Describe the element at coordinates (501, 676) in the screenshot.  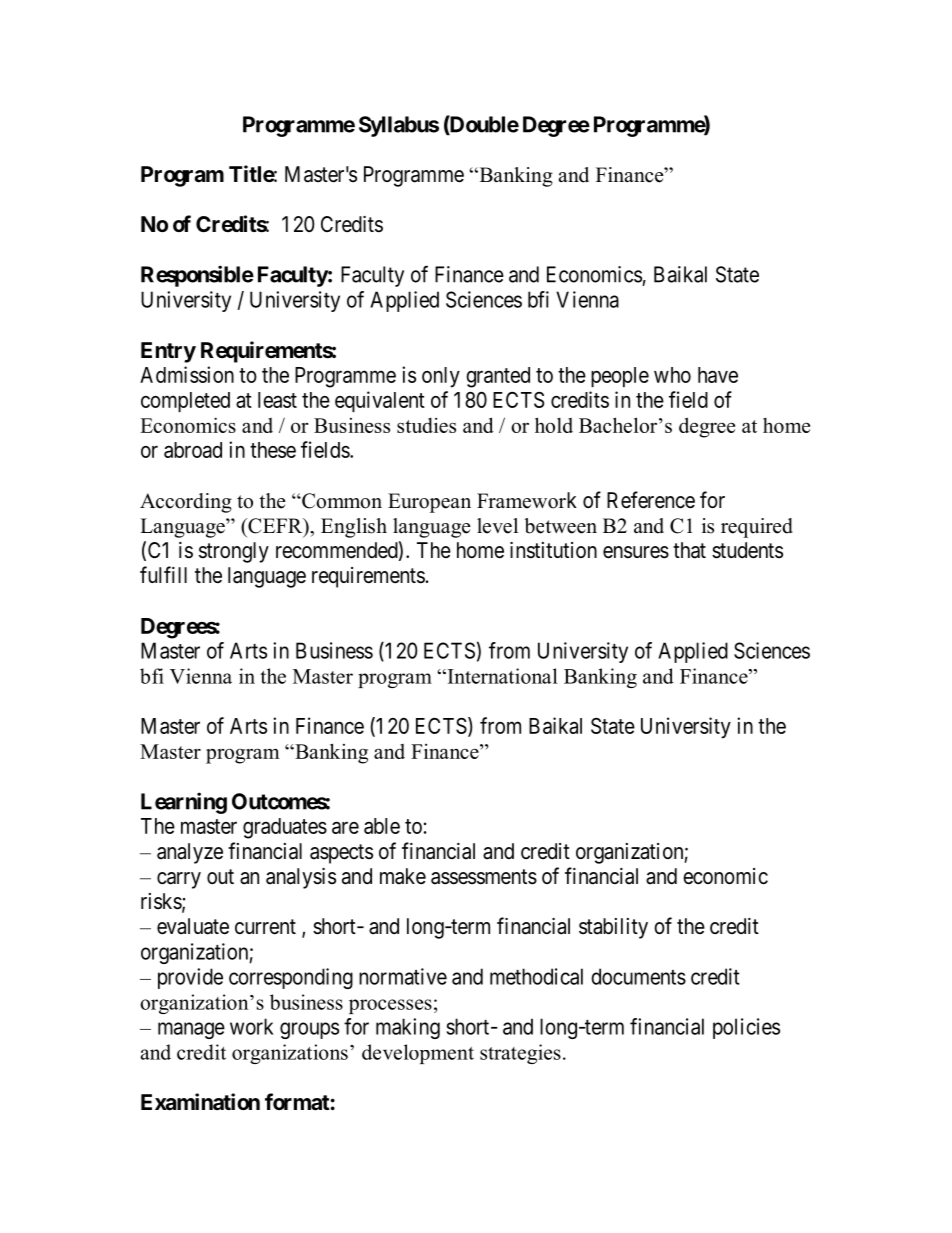
I see `International` at that location.
